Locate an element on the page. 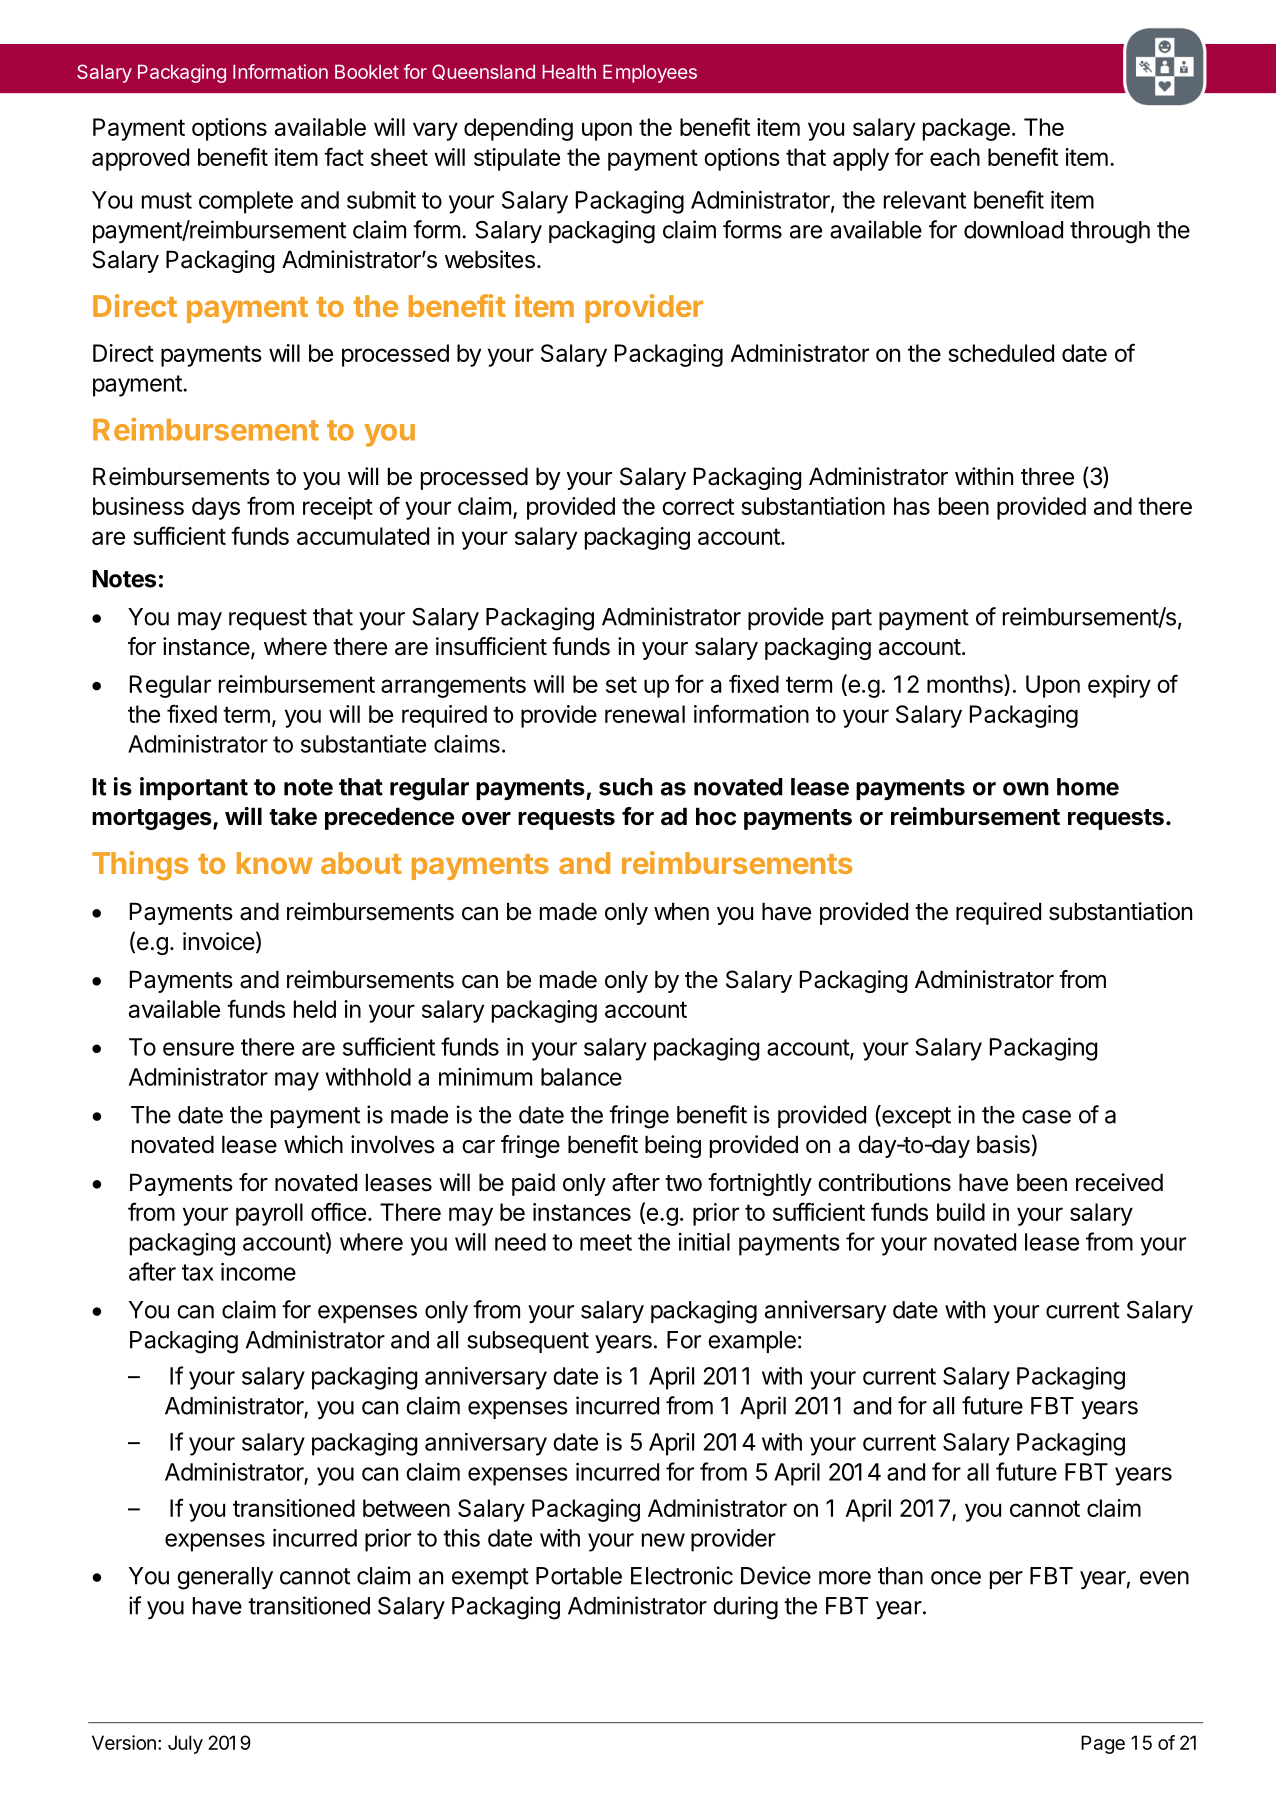  complete is located at coordinates (246, 202).
